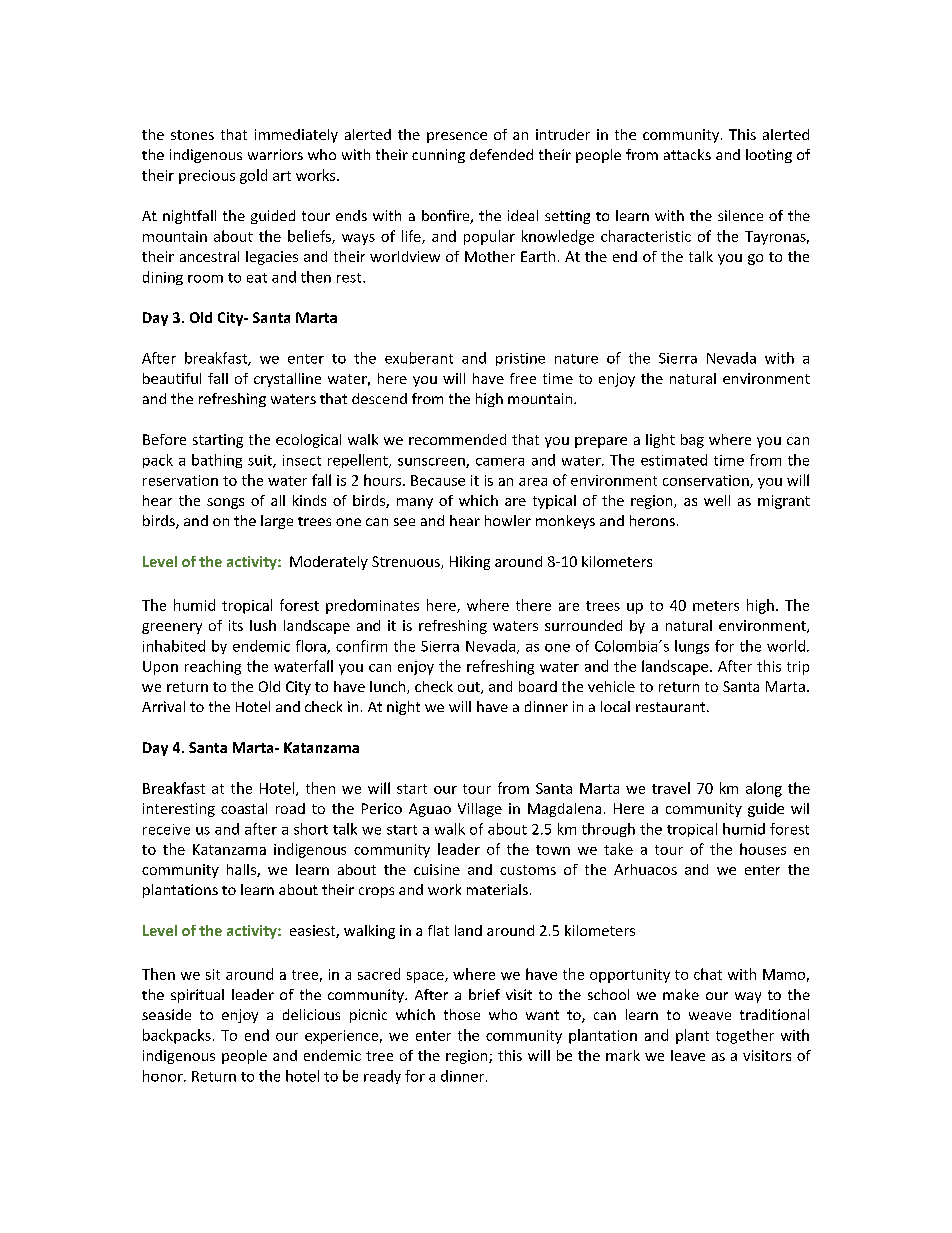  What do you see at coordinates (707, 481) in the image?
I see `conservation` at bounding box center [707, 481].
